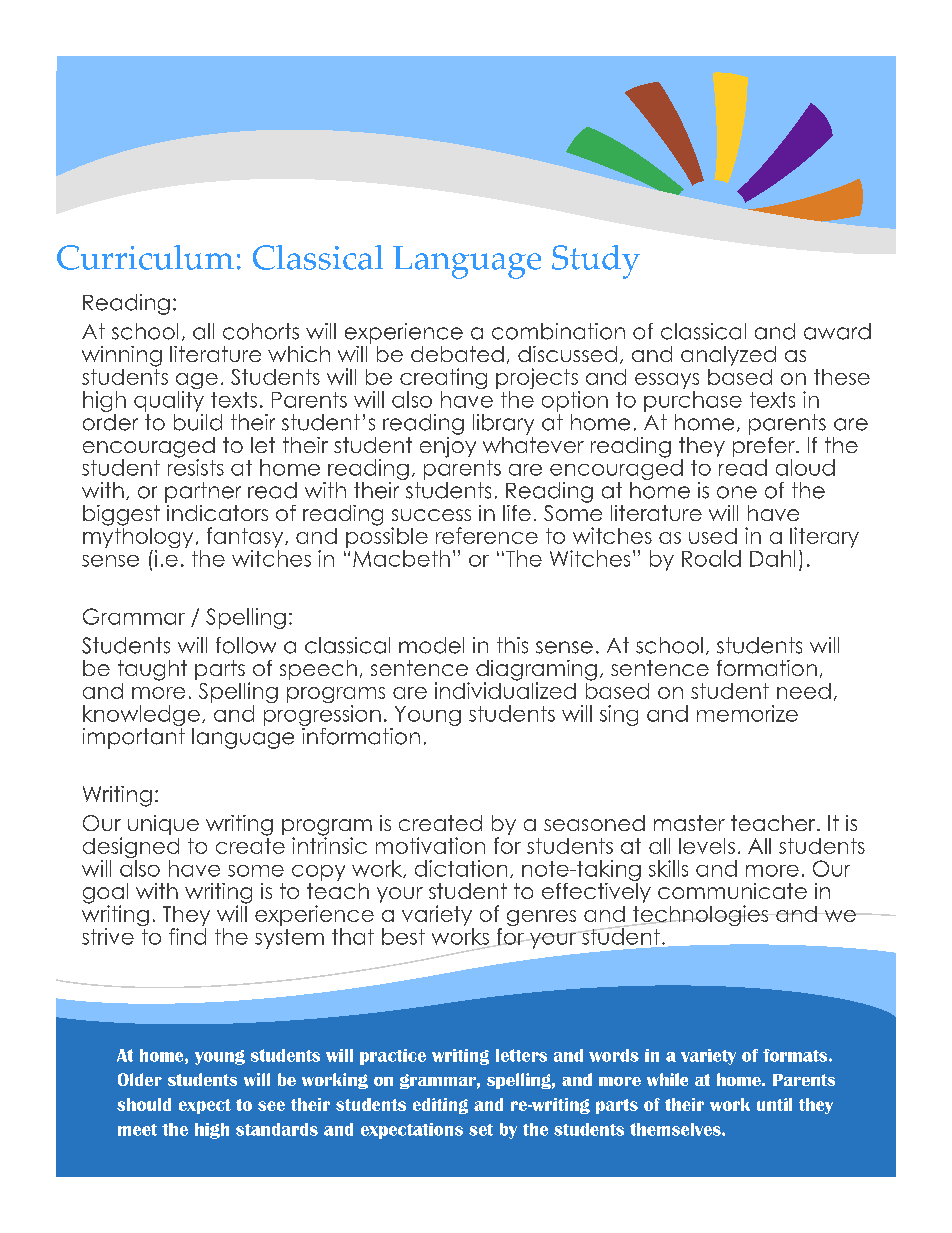 This document has width=952, height=1233. What do you see at coordinates (837, 331) in the document?
I see `award` at bounding box center [837, 331].
